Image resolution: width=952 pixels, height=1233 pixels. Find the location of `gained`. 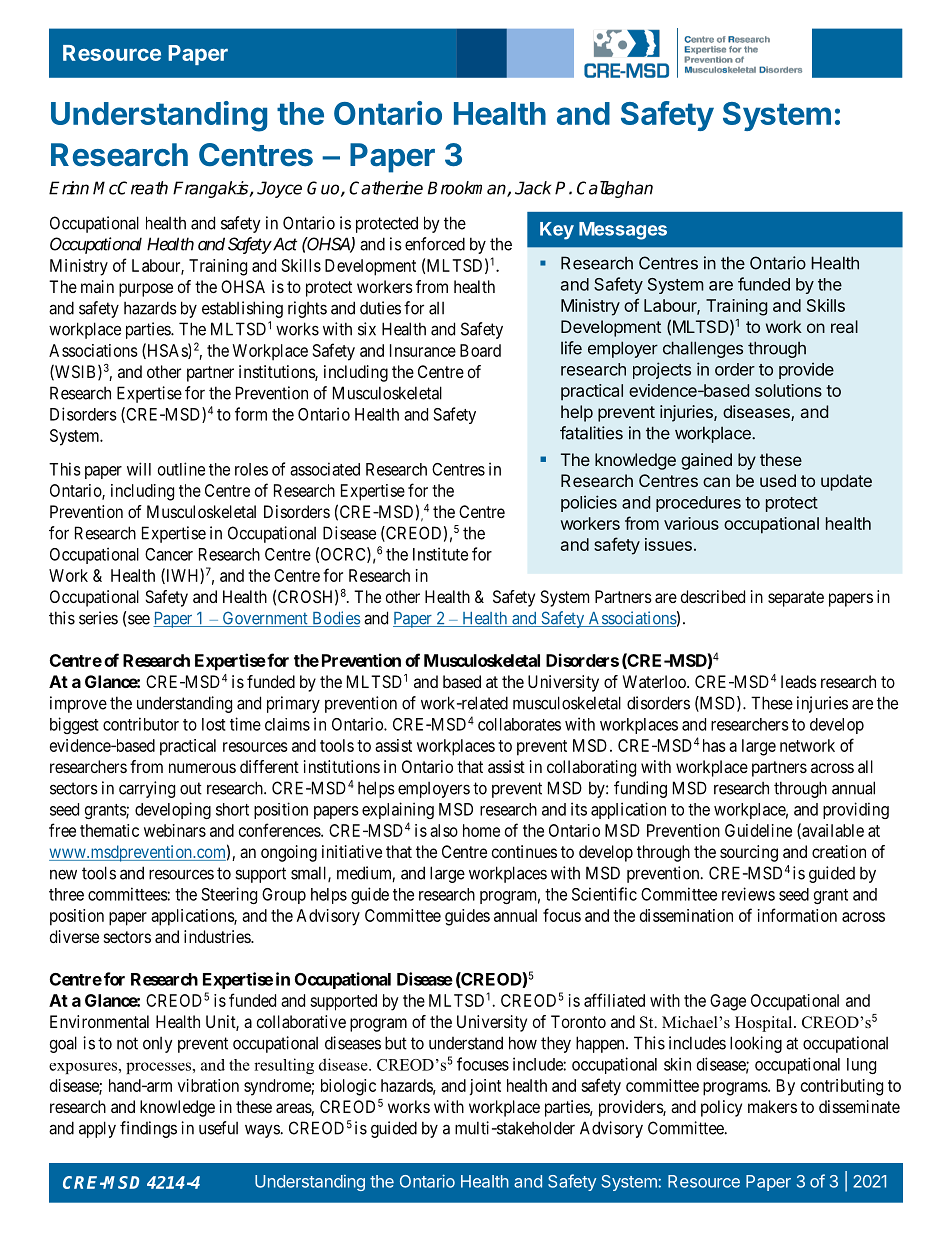

gained is located at coordinates (706, 461).
